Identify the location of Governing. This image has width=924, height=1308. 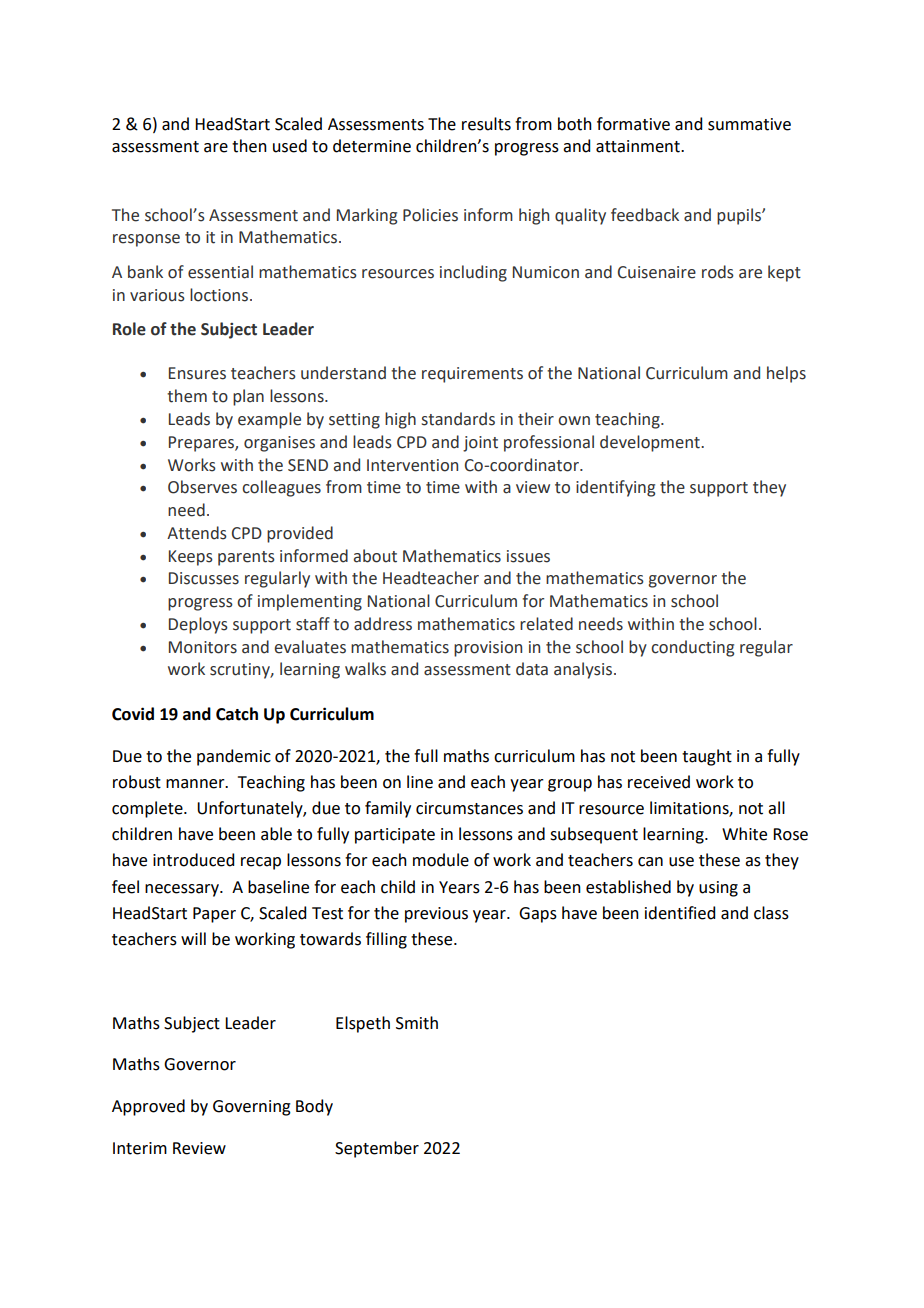
(252, 1108).
